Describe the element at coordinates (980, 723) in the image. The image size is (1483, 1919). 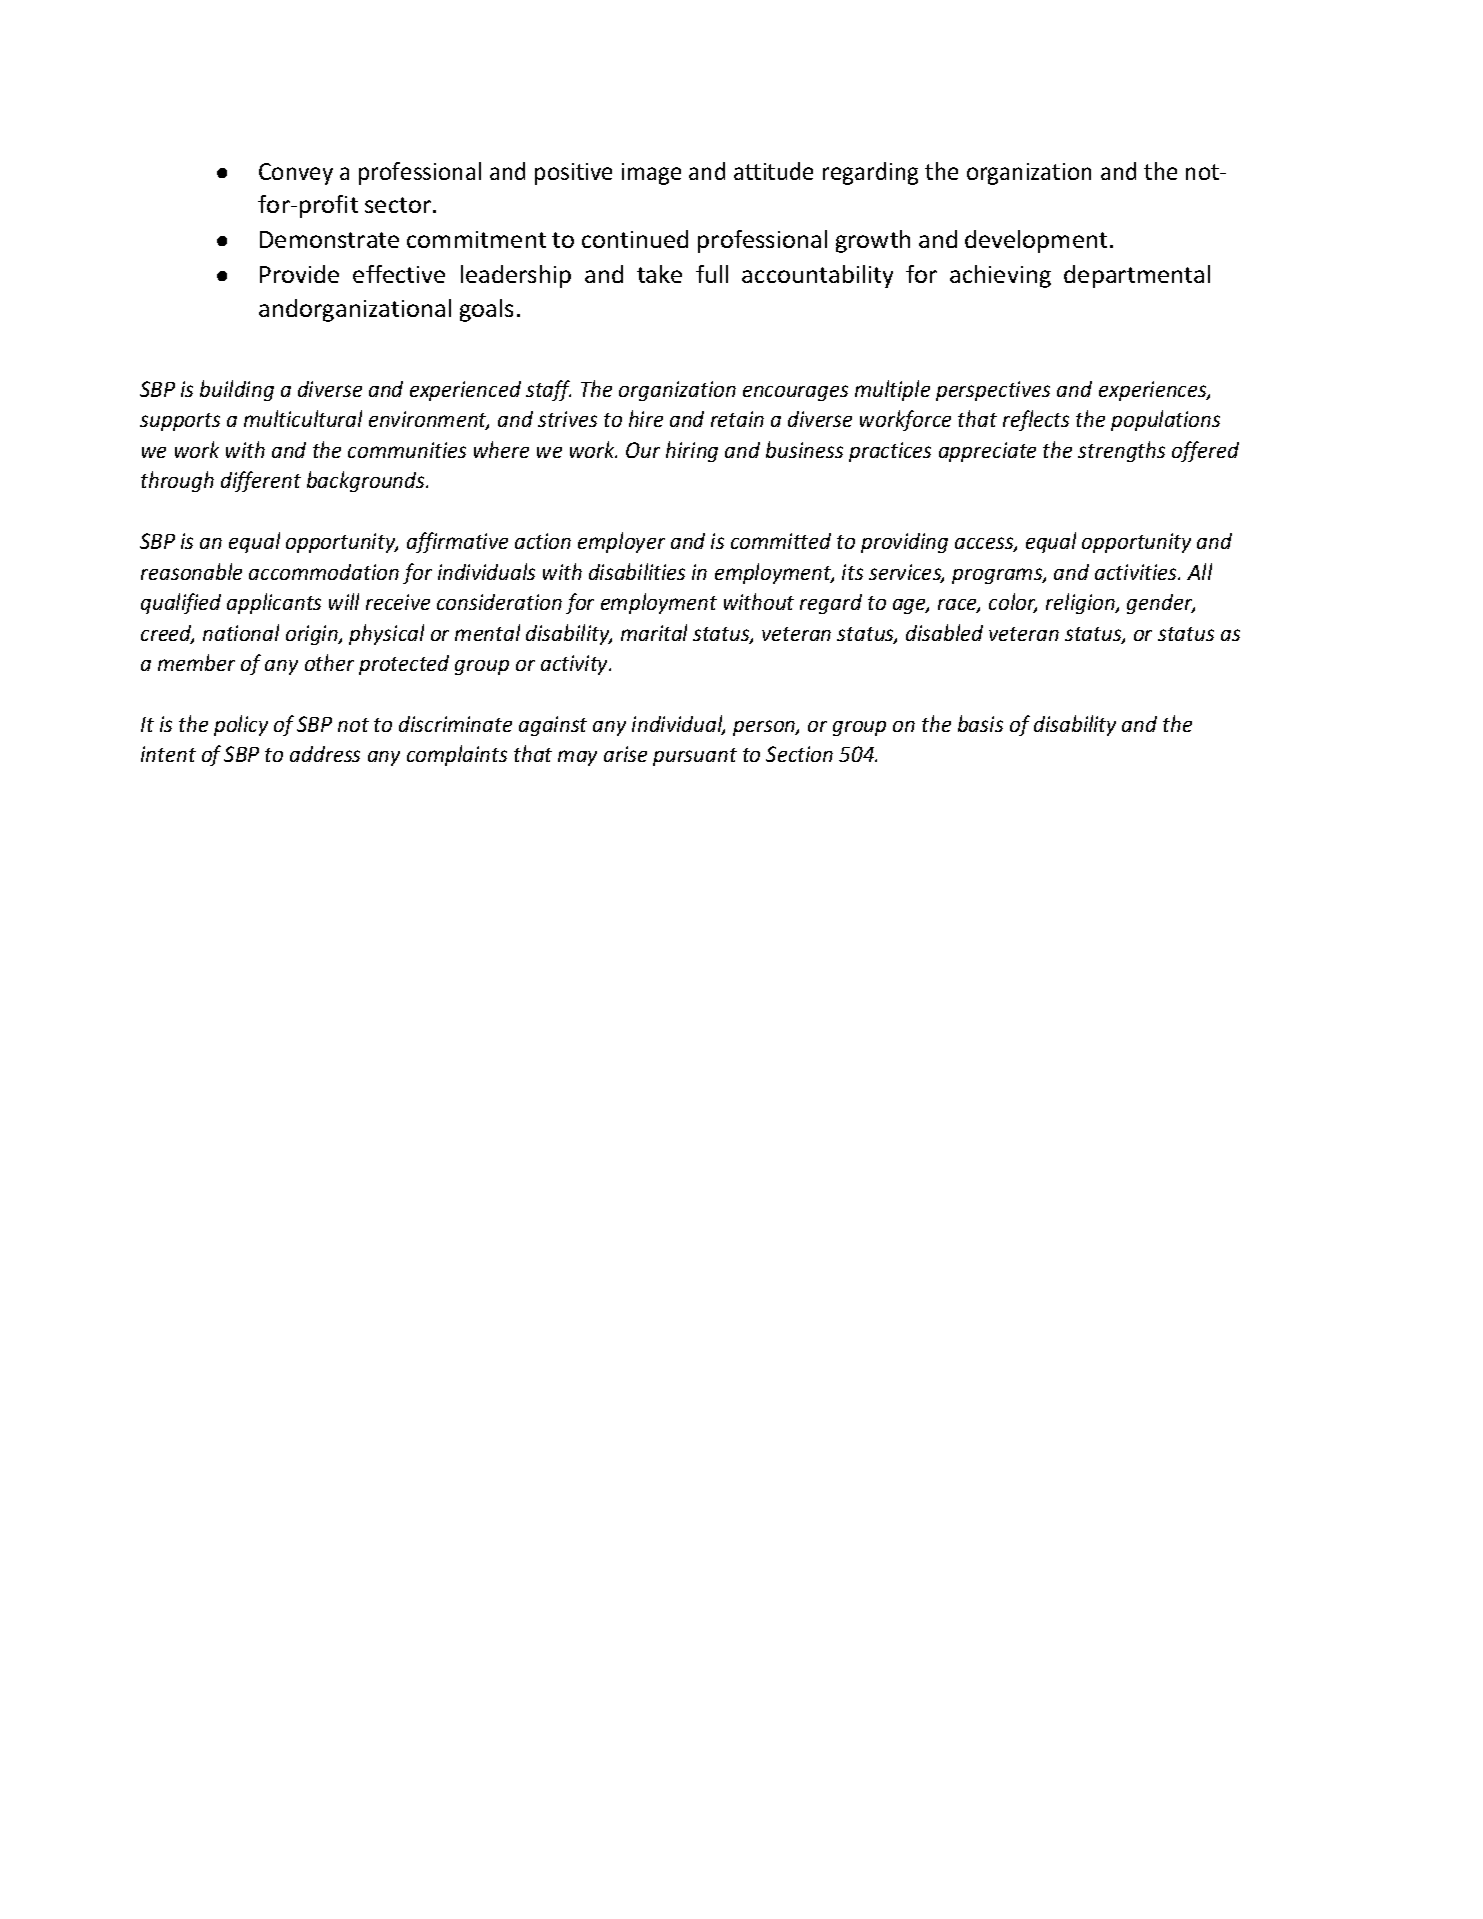
I see `basis` at that location.
